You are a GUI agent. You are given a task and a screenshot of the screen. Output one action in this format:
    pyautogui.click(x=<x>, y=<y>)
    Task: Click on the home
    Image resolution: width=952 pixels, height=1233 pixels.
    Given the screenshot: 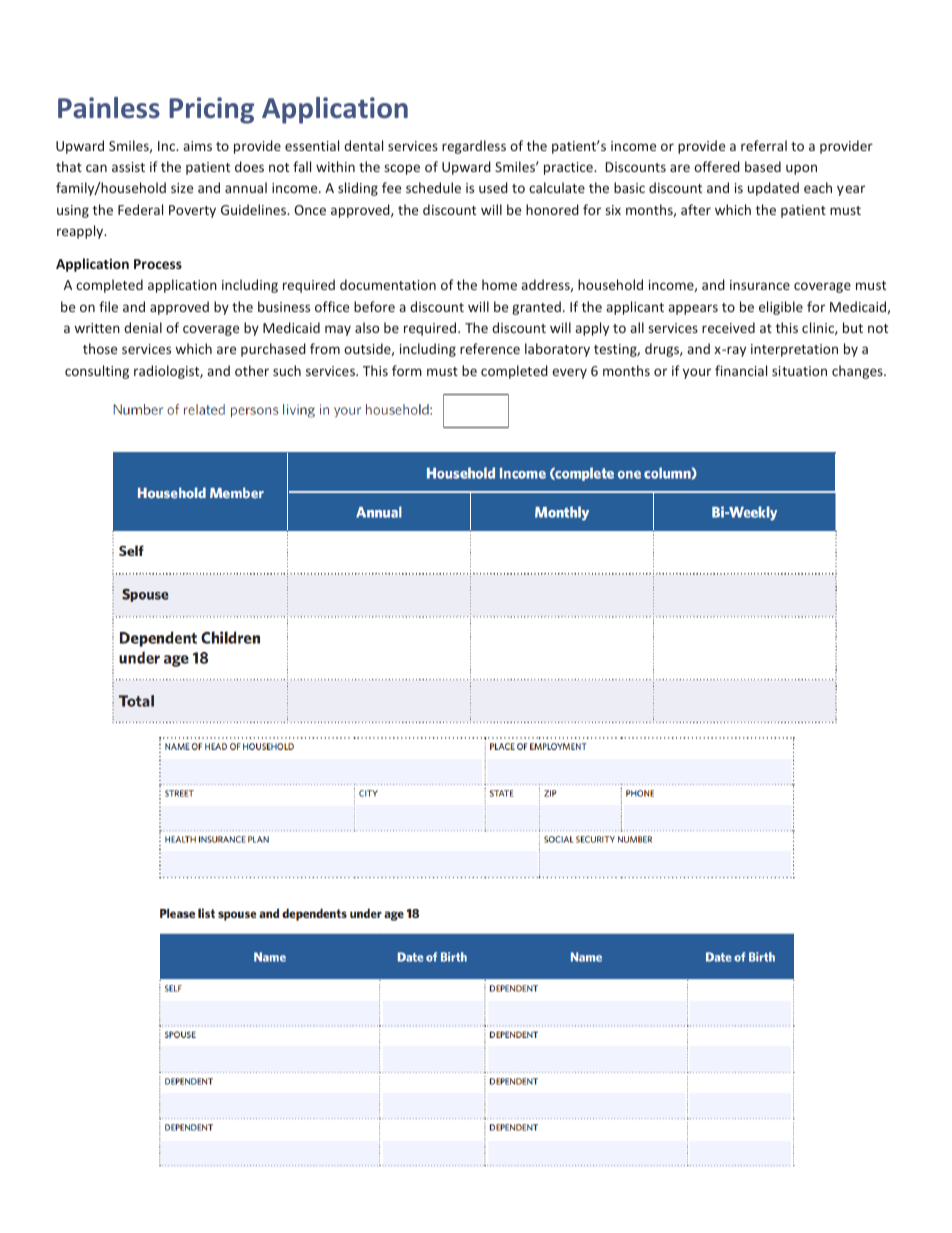 What is the action you would take?
    pyautogui.click(x=499, y=284)
